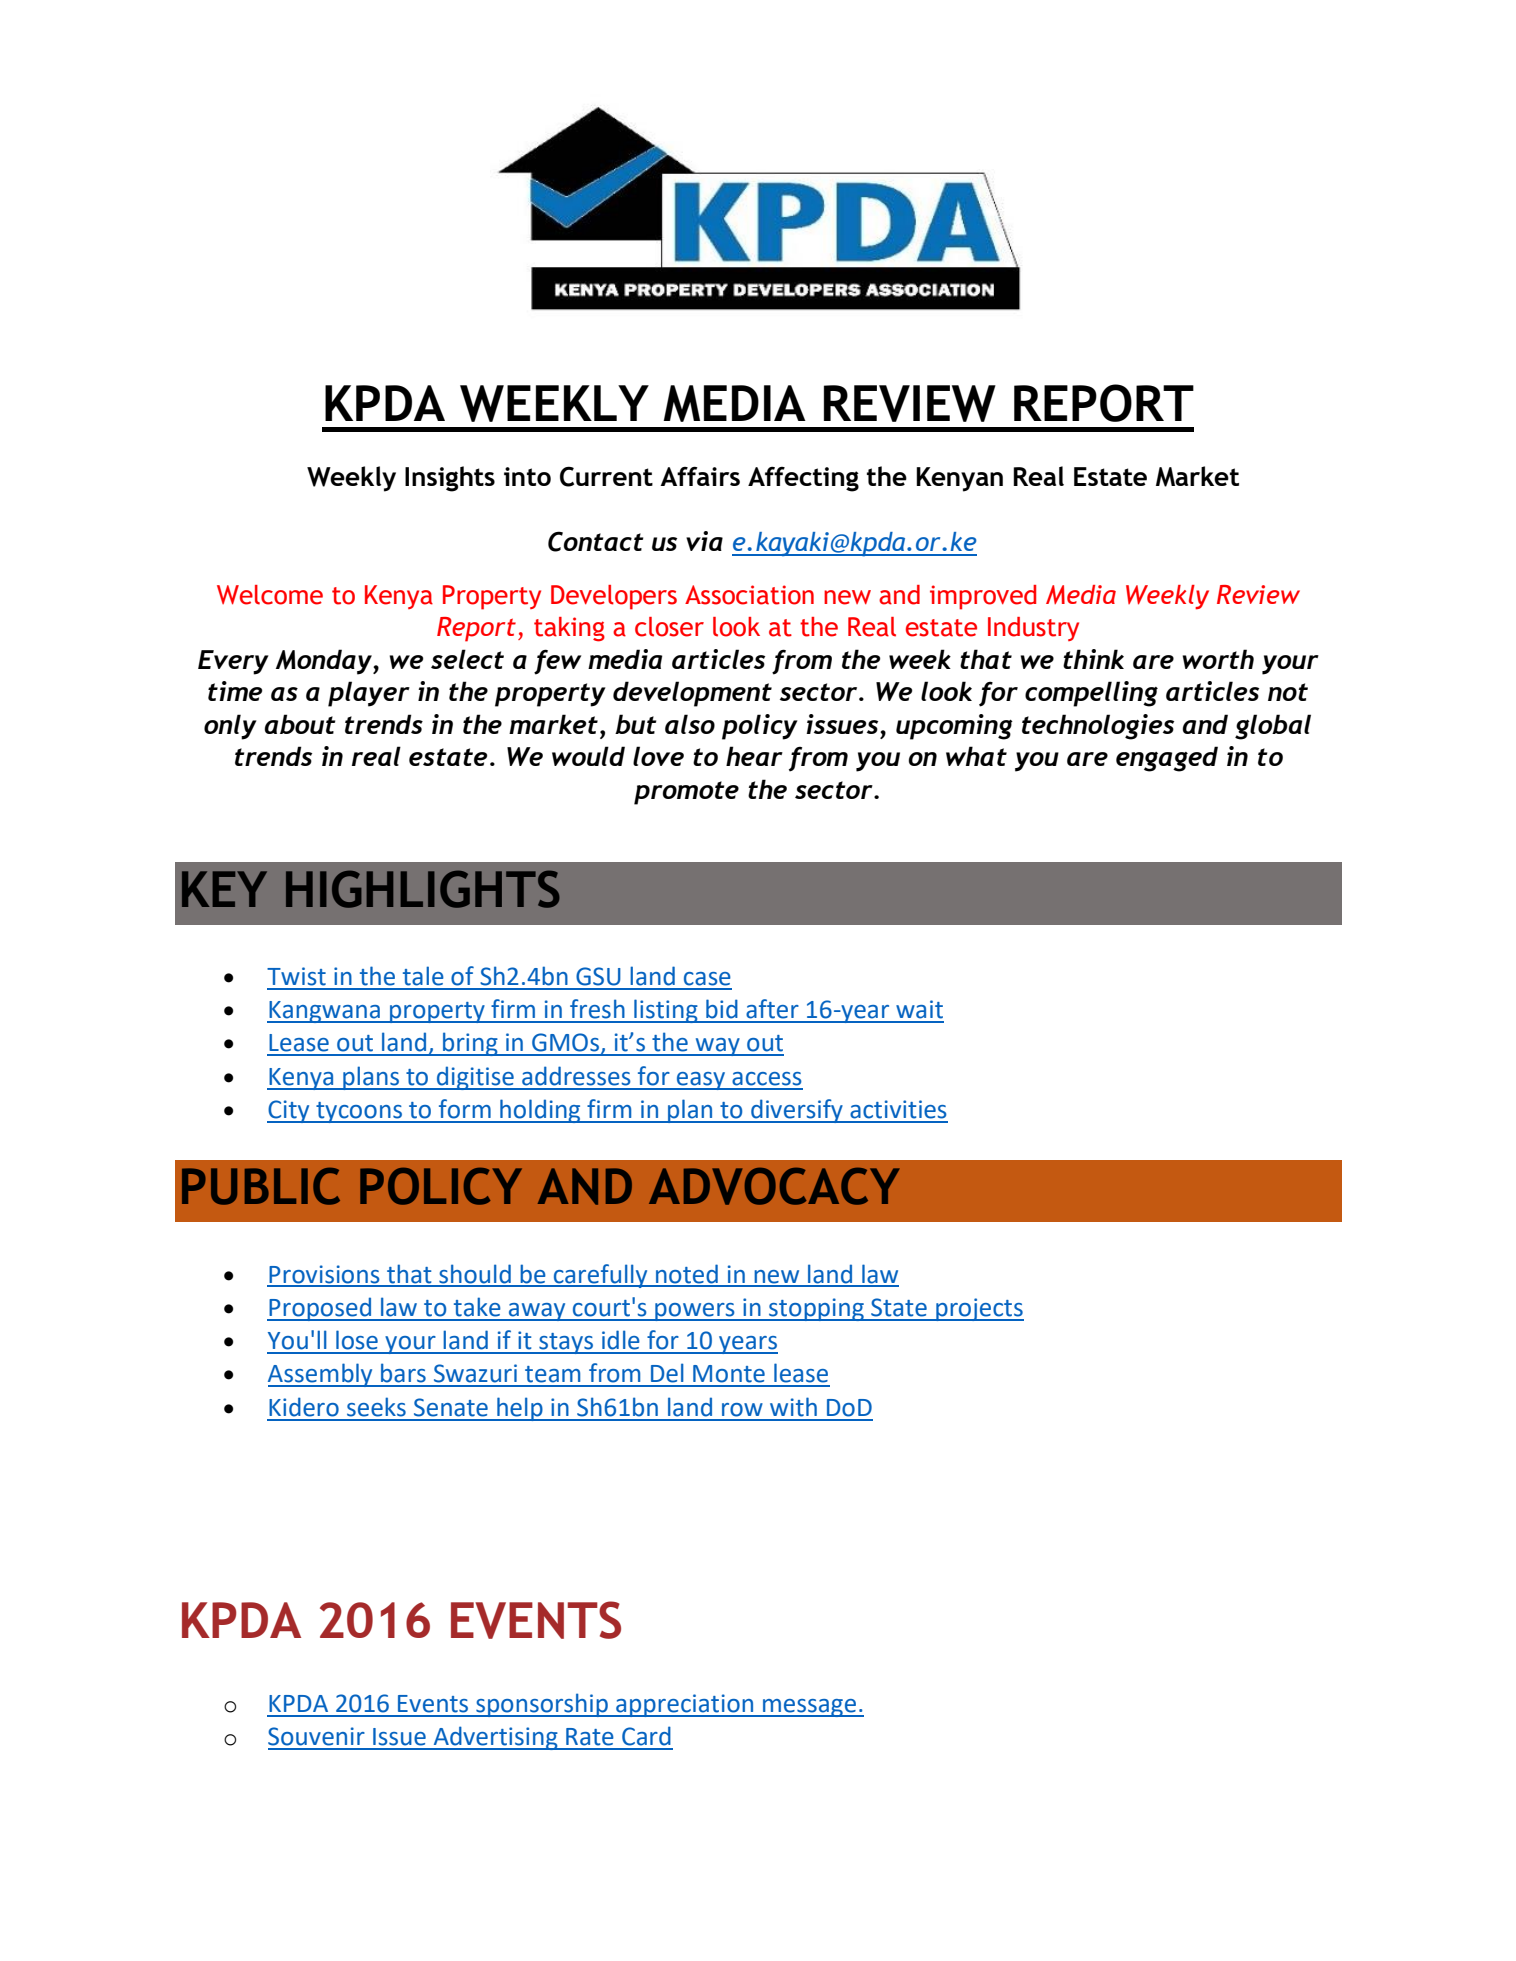  I want to click on HIGHLIGHTS, so click(423, 889).
